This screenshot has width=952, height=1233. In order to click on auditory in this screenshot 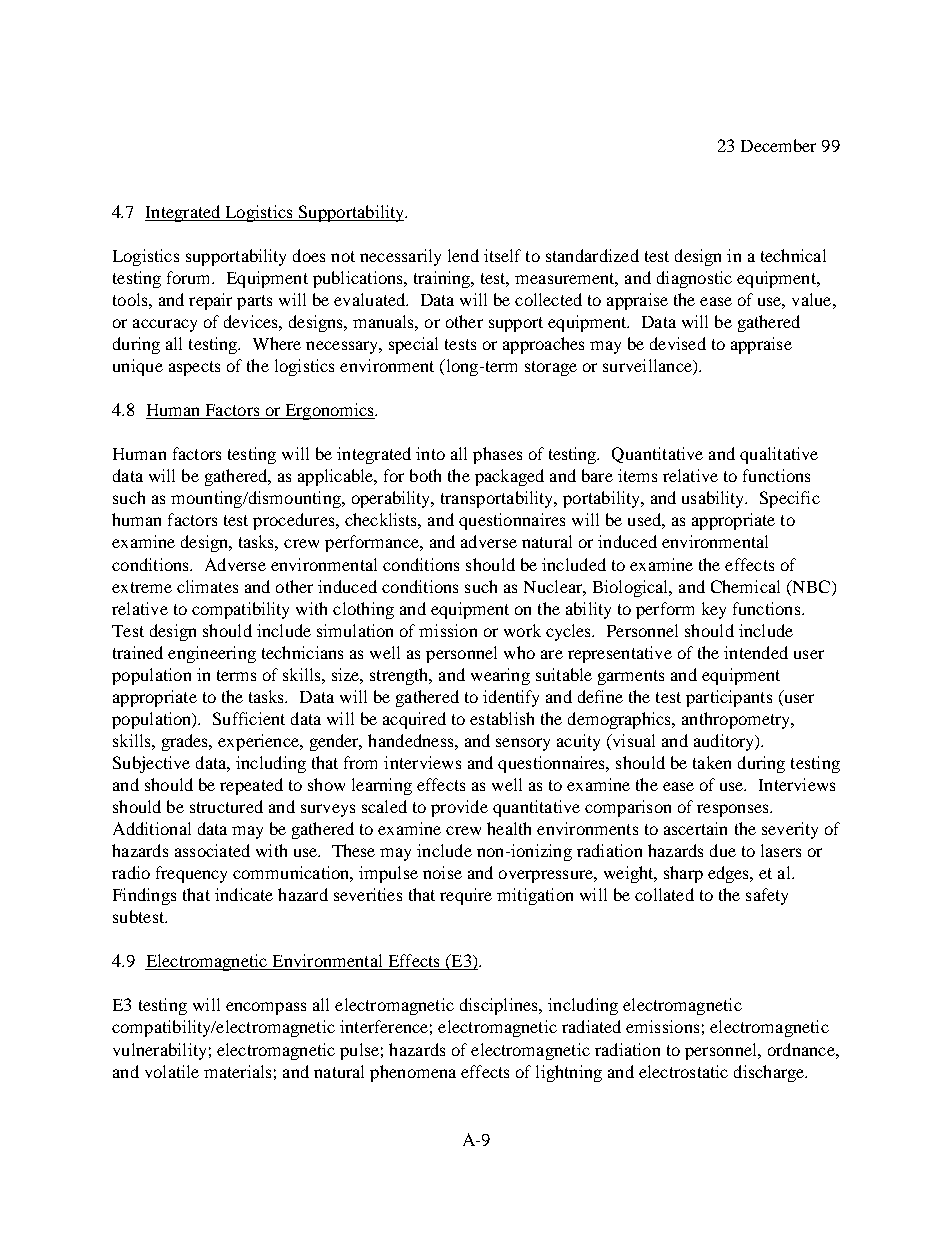, I will do `click(725, 742)`.
